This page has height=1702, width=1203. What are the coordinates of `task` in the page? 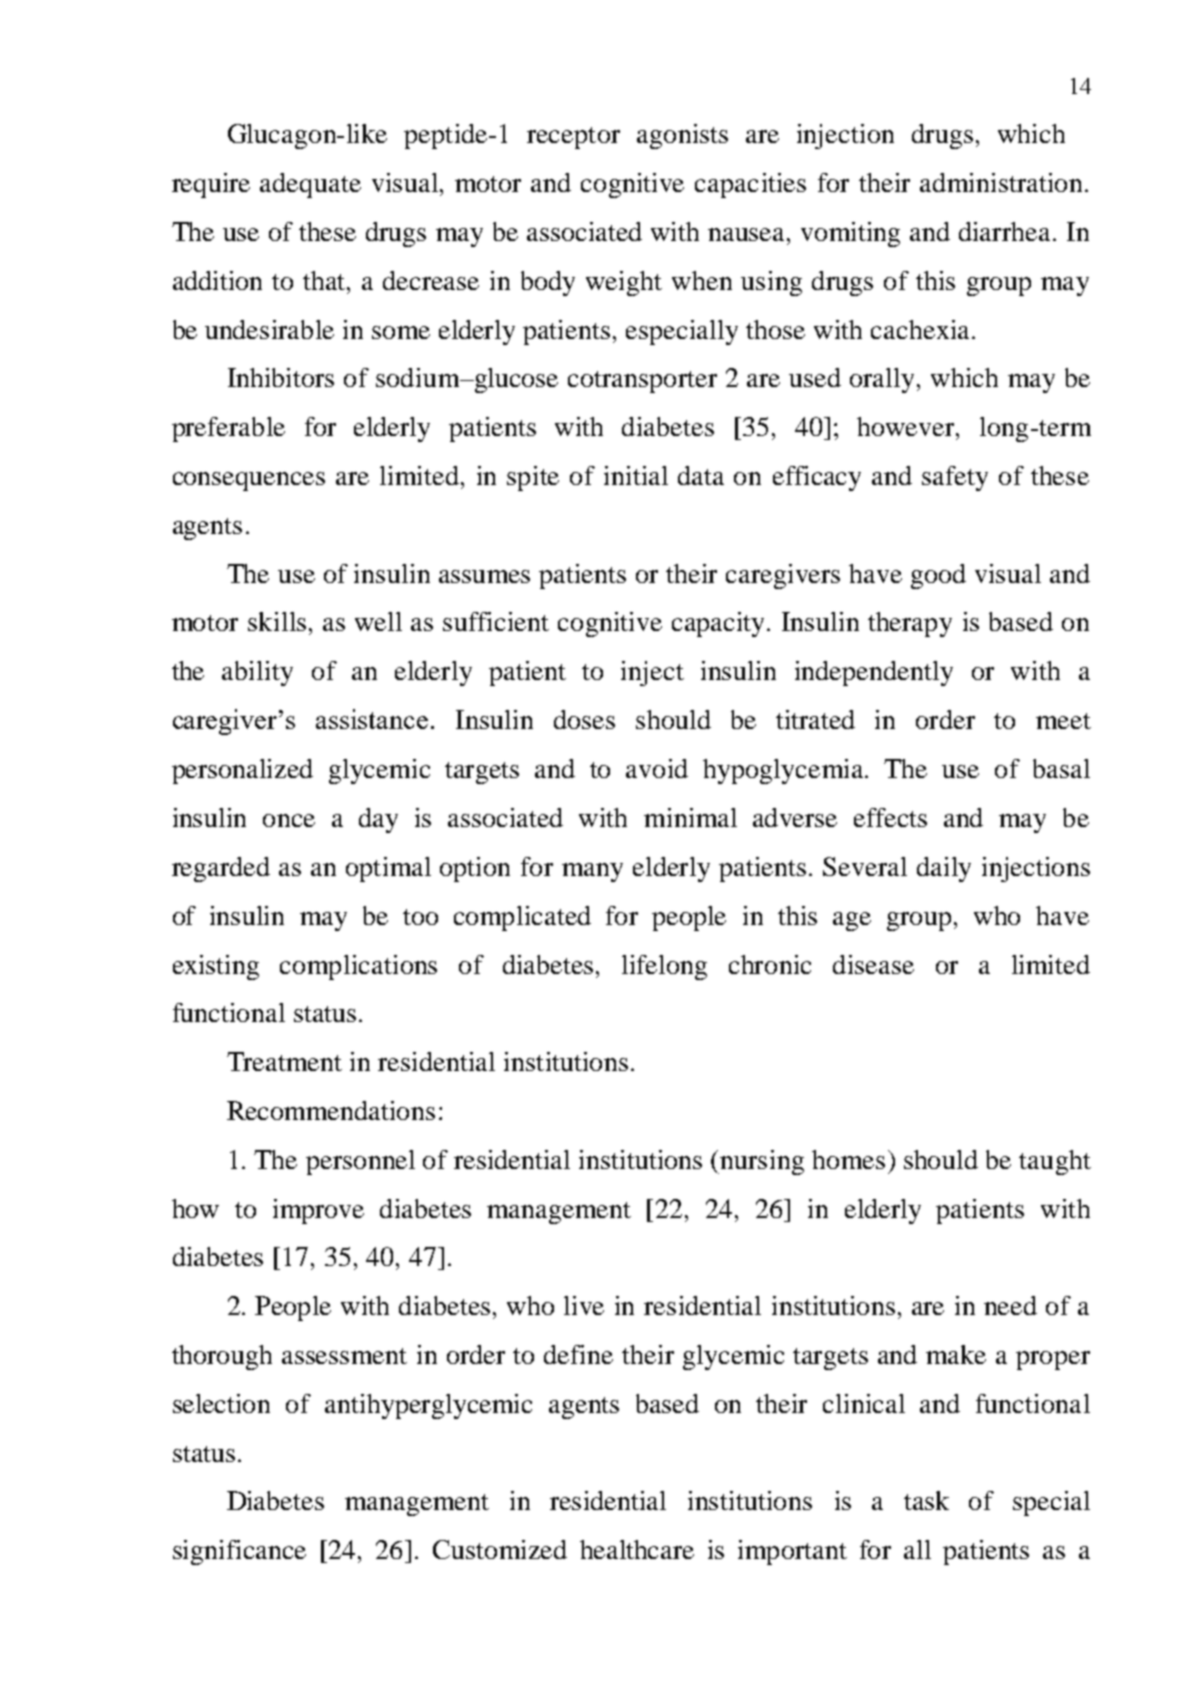 It's located at (926, 1500).
